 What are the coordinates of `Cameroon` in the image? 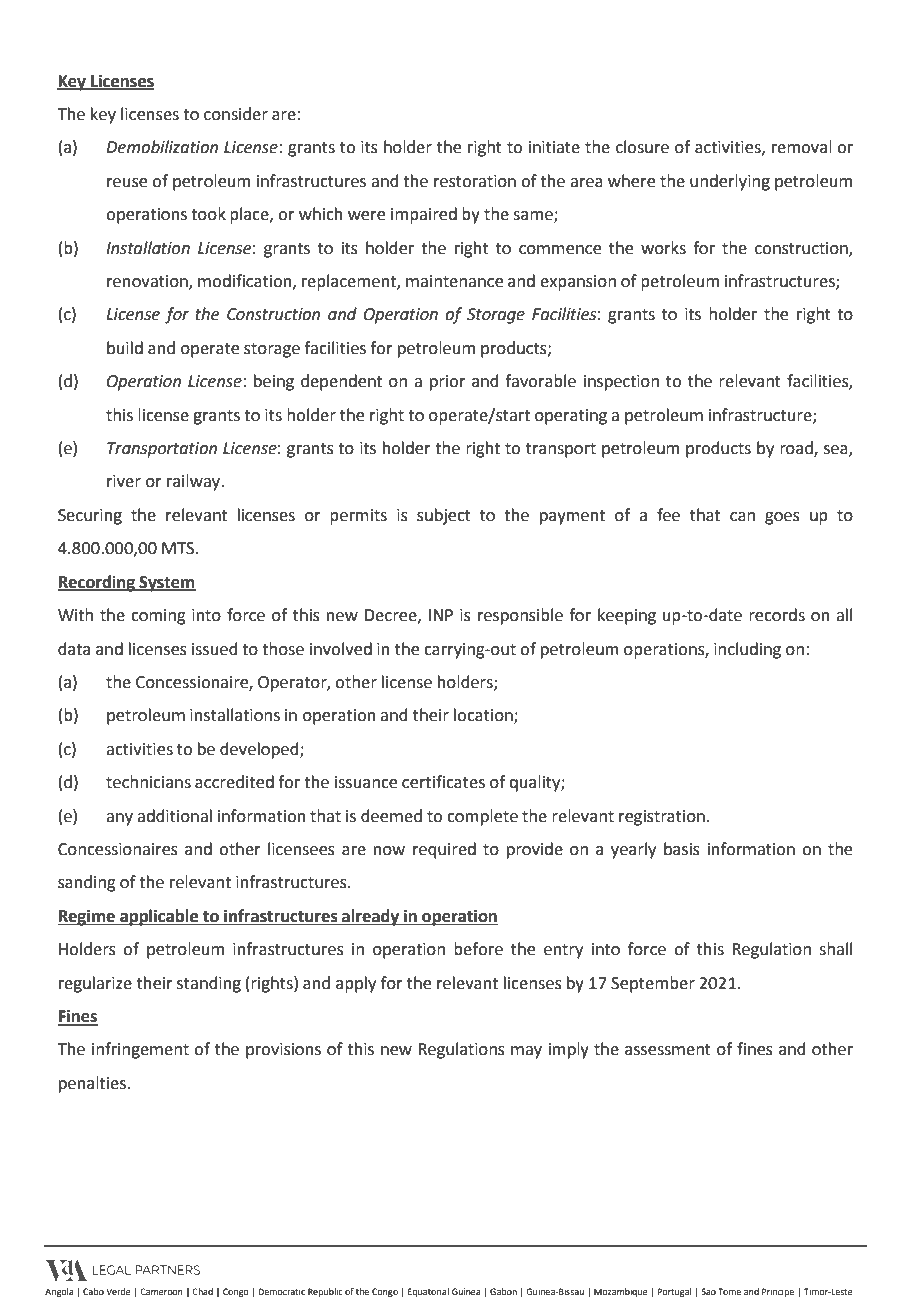 It's located at (161, 1291).
